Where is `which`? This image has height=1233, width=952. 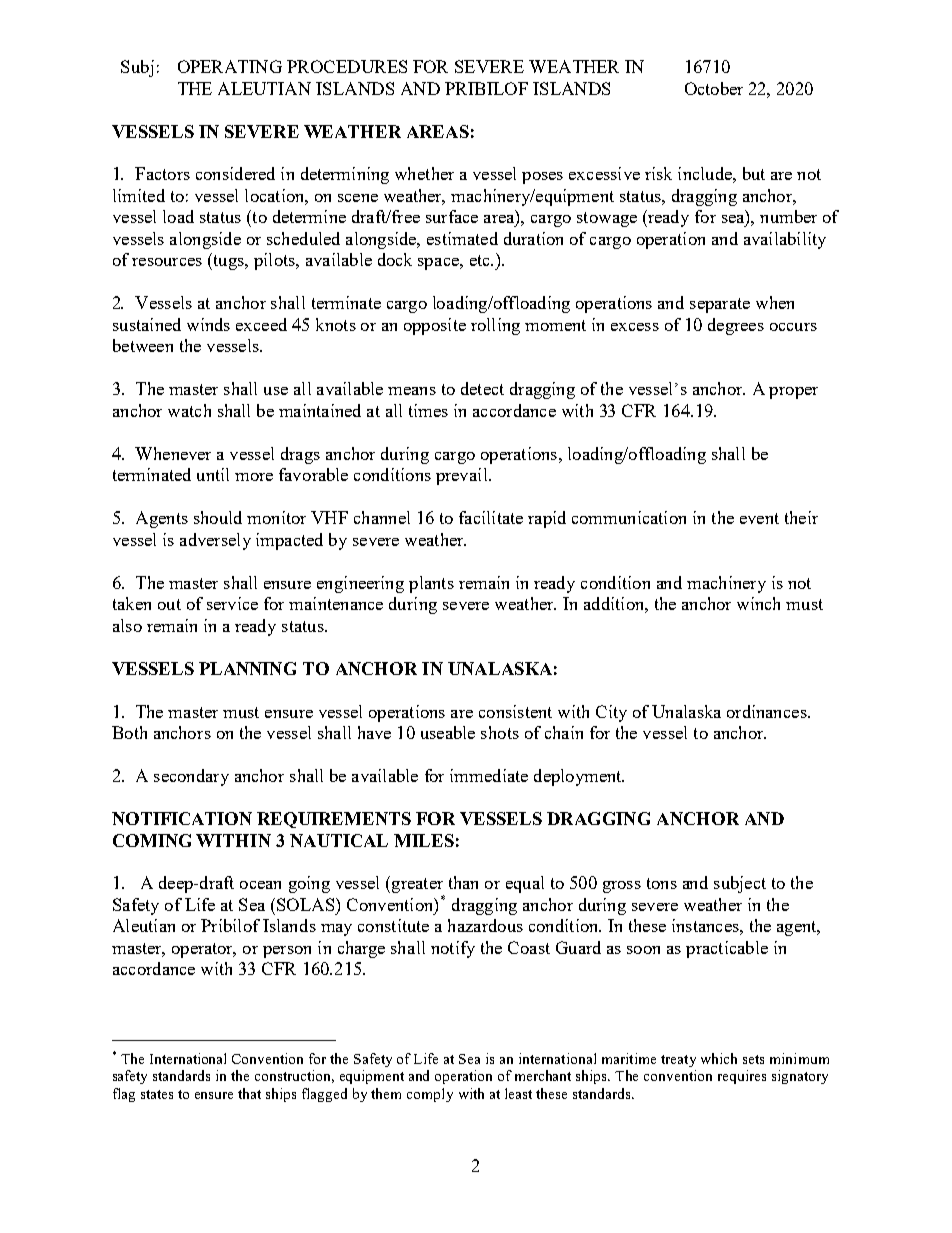 which is located at coordinates (719, 1058).
